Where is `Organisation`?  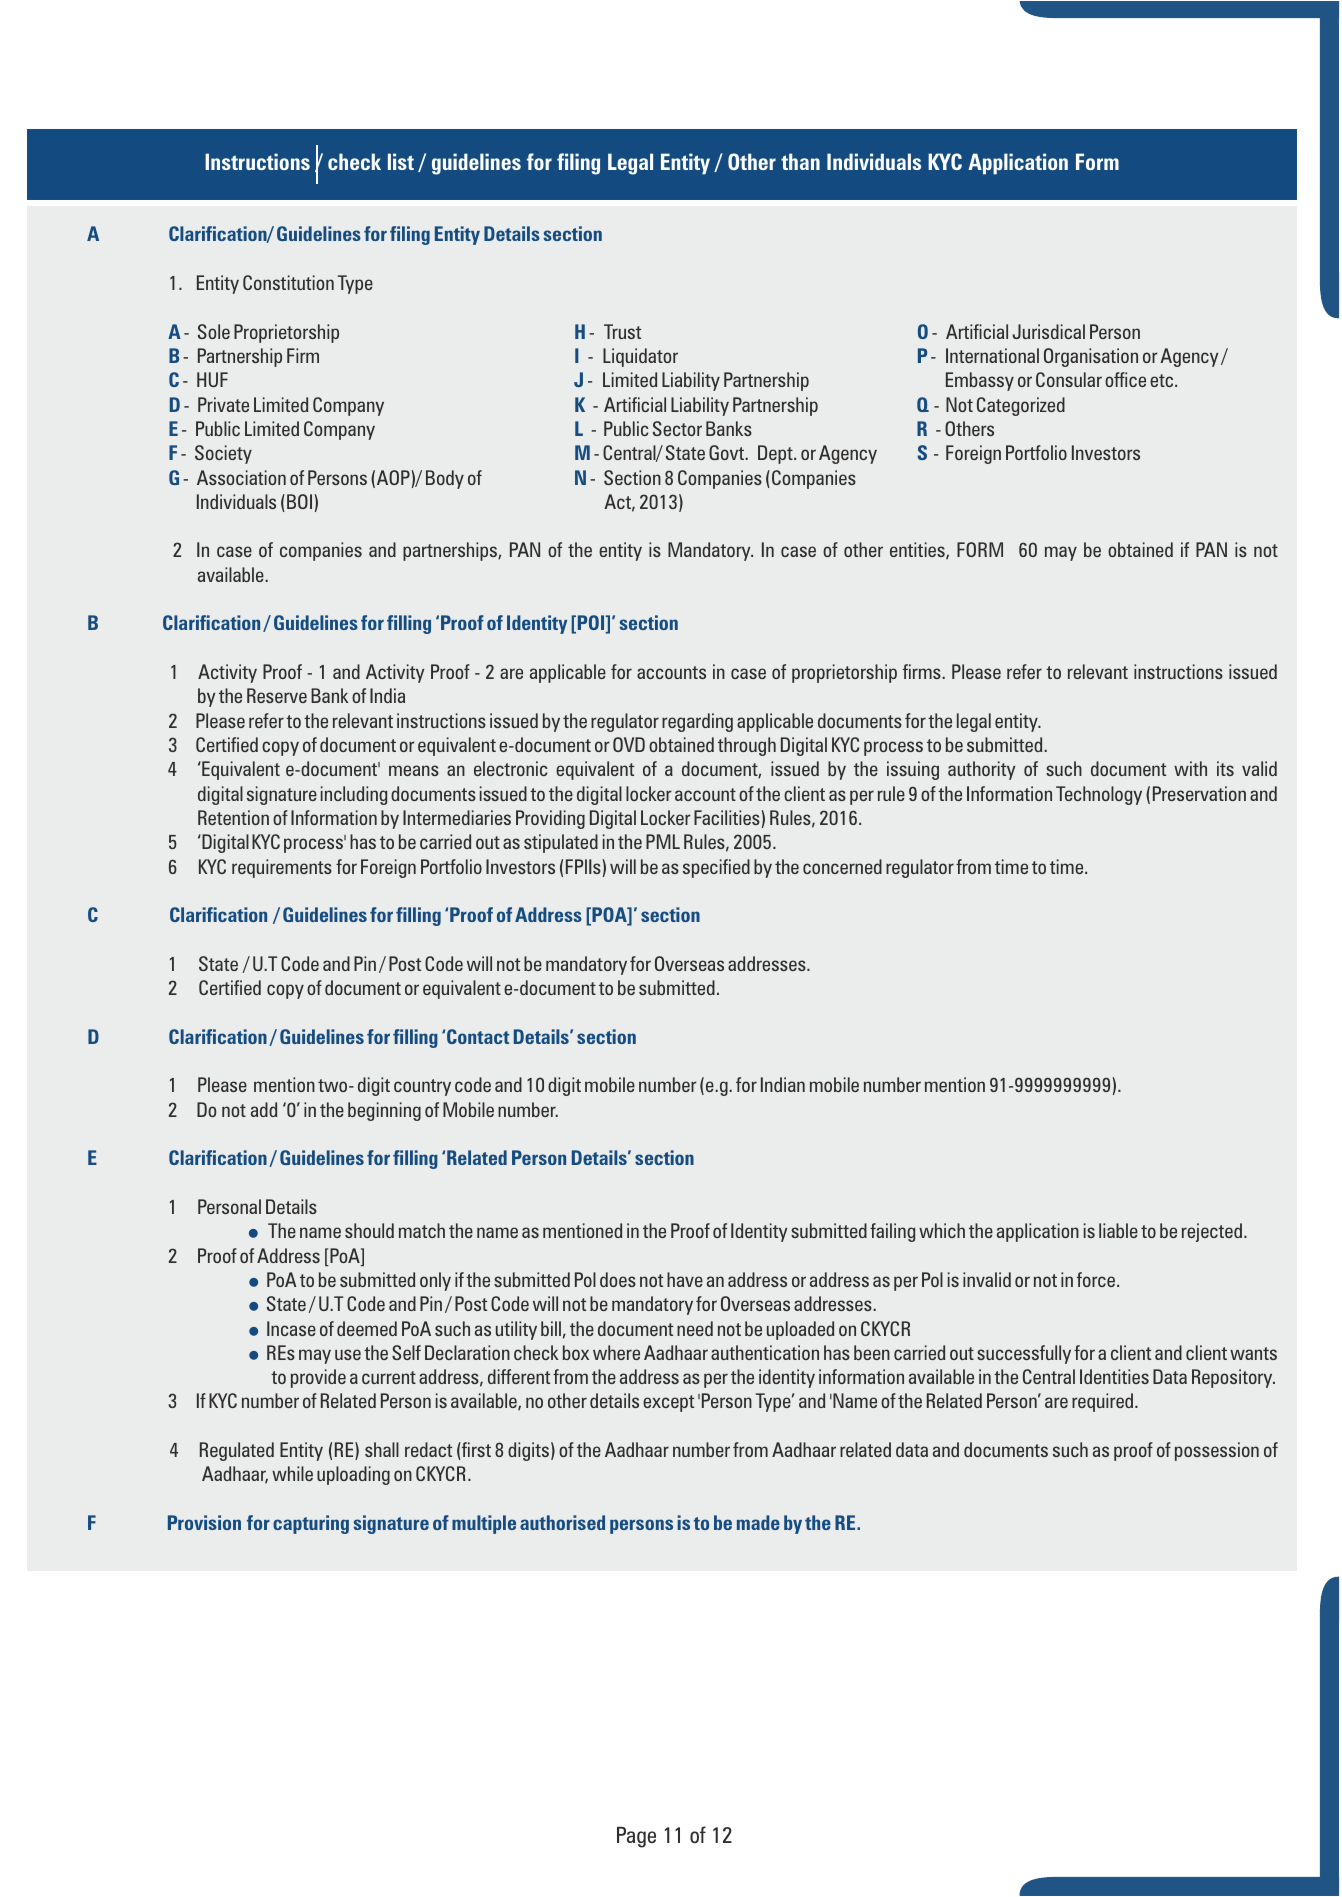
Organisation is located at coordinates (1091, 357).
